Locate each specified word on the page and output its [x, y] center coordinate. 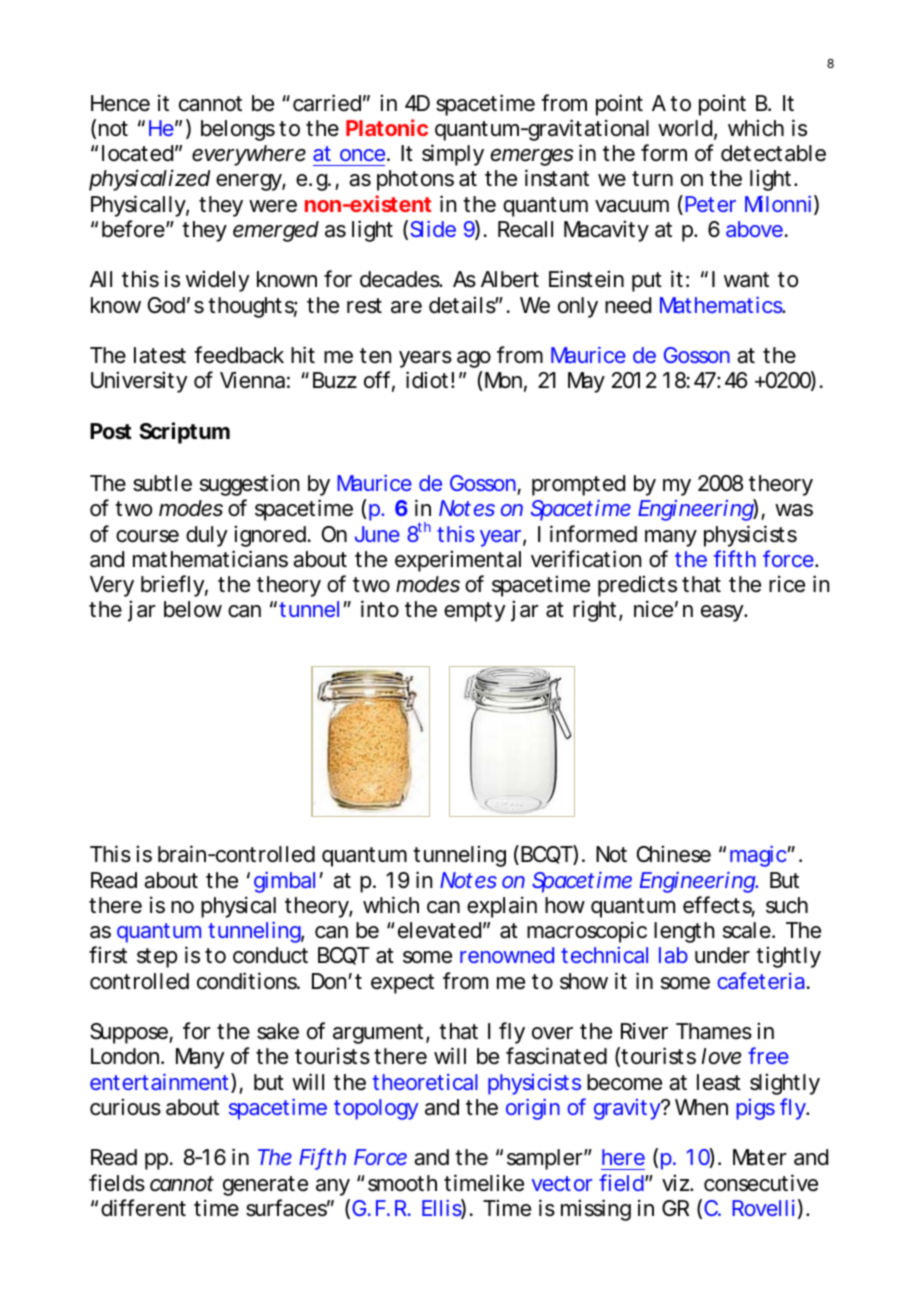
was [794, 510]
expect [402, 984]
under [722, 955]
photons [415, 180]
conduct [270, 955]
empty [474, 612]
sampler [545, 1159]
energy [249, 182]
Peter [710, 204]
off [377, 380]
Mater [760, 1157]
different [143, 1208]
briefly [172, 586]
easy [722, 613]
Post [111, 431]
